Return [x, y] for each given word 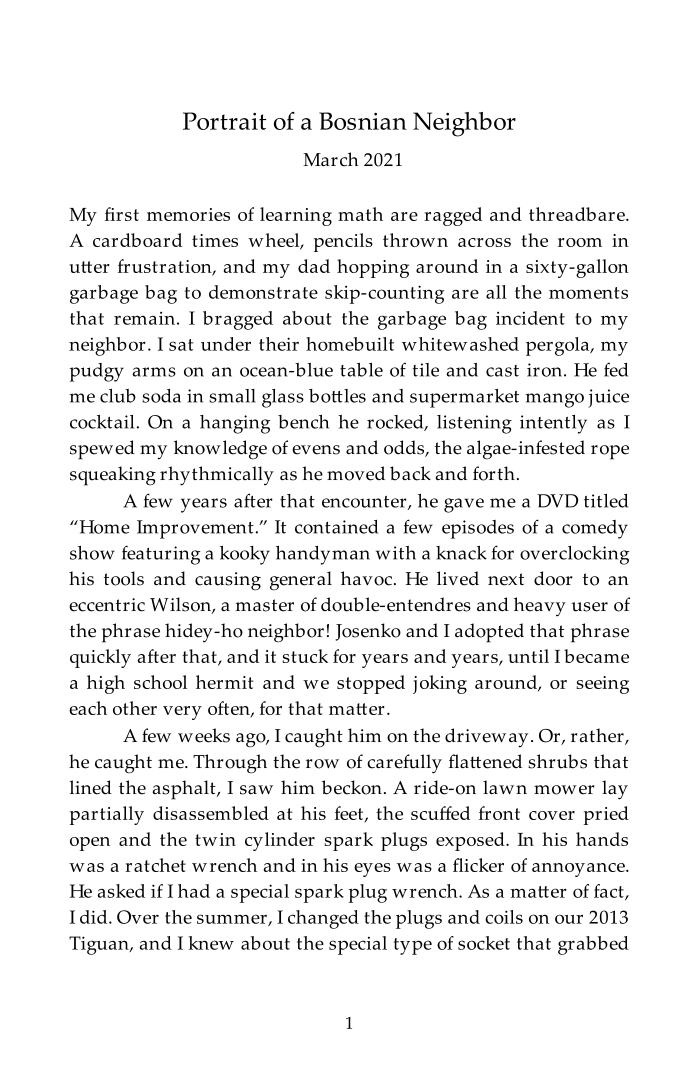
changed [323, 919]
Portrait [224, 121]
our [569, 919]
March [331, 159]
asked [121, 891]
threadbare [578, 214]
